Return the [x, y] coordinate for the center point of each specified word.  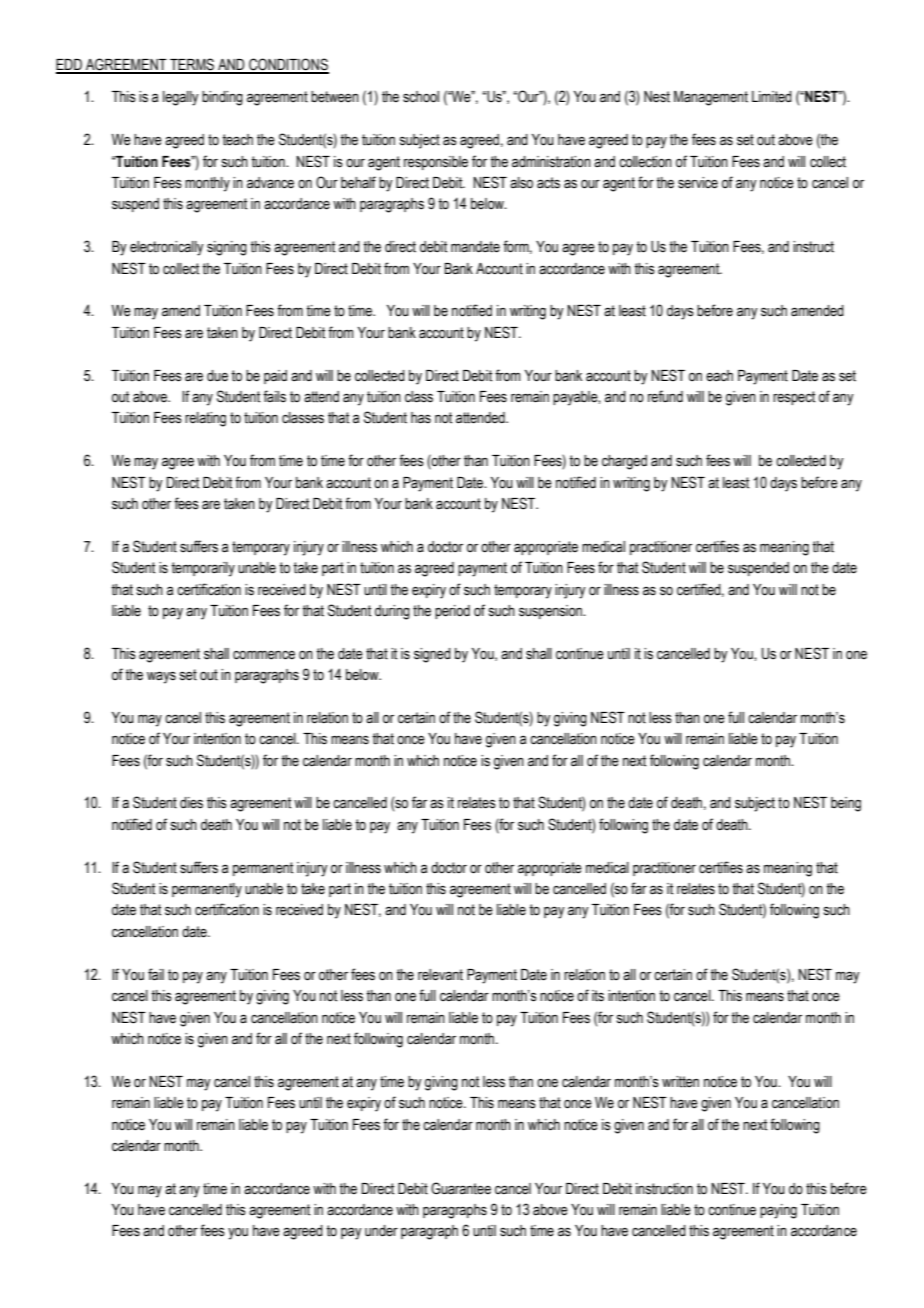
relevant [440, 975]
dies [191, 803]
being [846, 804]
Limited [772, 97]
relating [205, 419]
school [421, 97]
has [421, 418]
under [381, 1231]
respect [794, 398]
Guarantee [461, 1188]
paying [778, 1211]
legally [181, 98]
